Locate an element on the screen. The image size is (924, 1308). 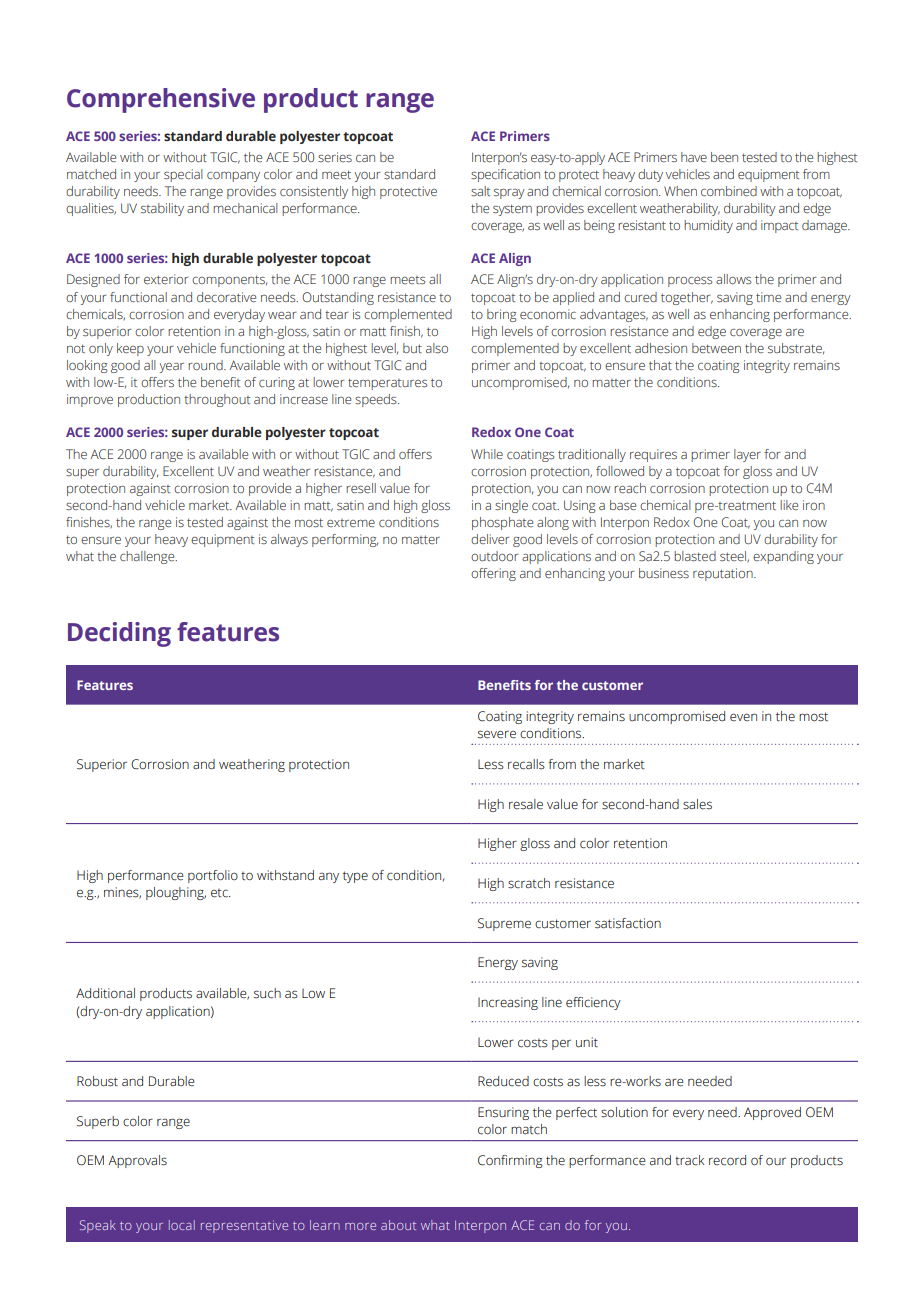
about is located at coordinates (398, 1225).
